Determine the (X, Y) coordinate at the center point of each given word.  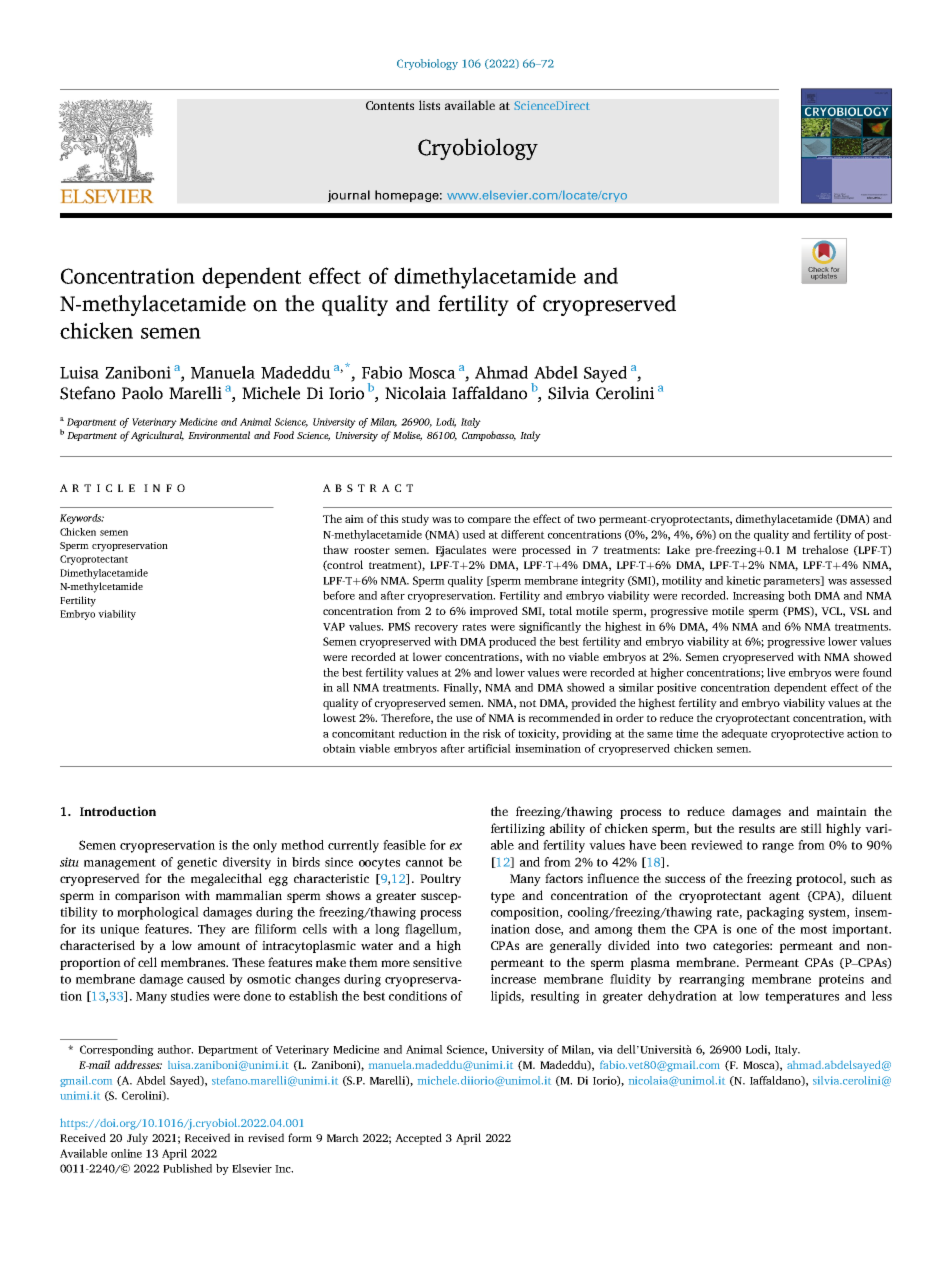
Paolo (142, 393)
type (503, 897)
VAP (334, 626)
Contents (390, 105)
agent (784, 897)
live (776, 672)
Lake (678, 549)
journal (349, 196)
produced (512, 642)
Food (283, 435)
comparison (147, 897)
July (137, 1139)
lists (429, 105)
